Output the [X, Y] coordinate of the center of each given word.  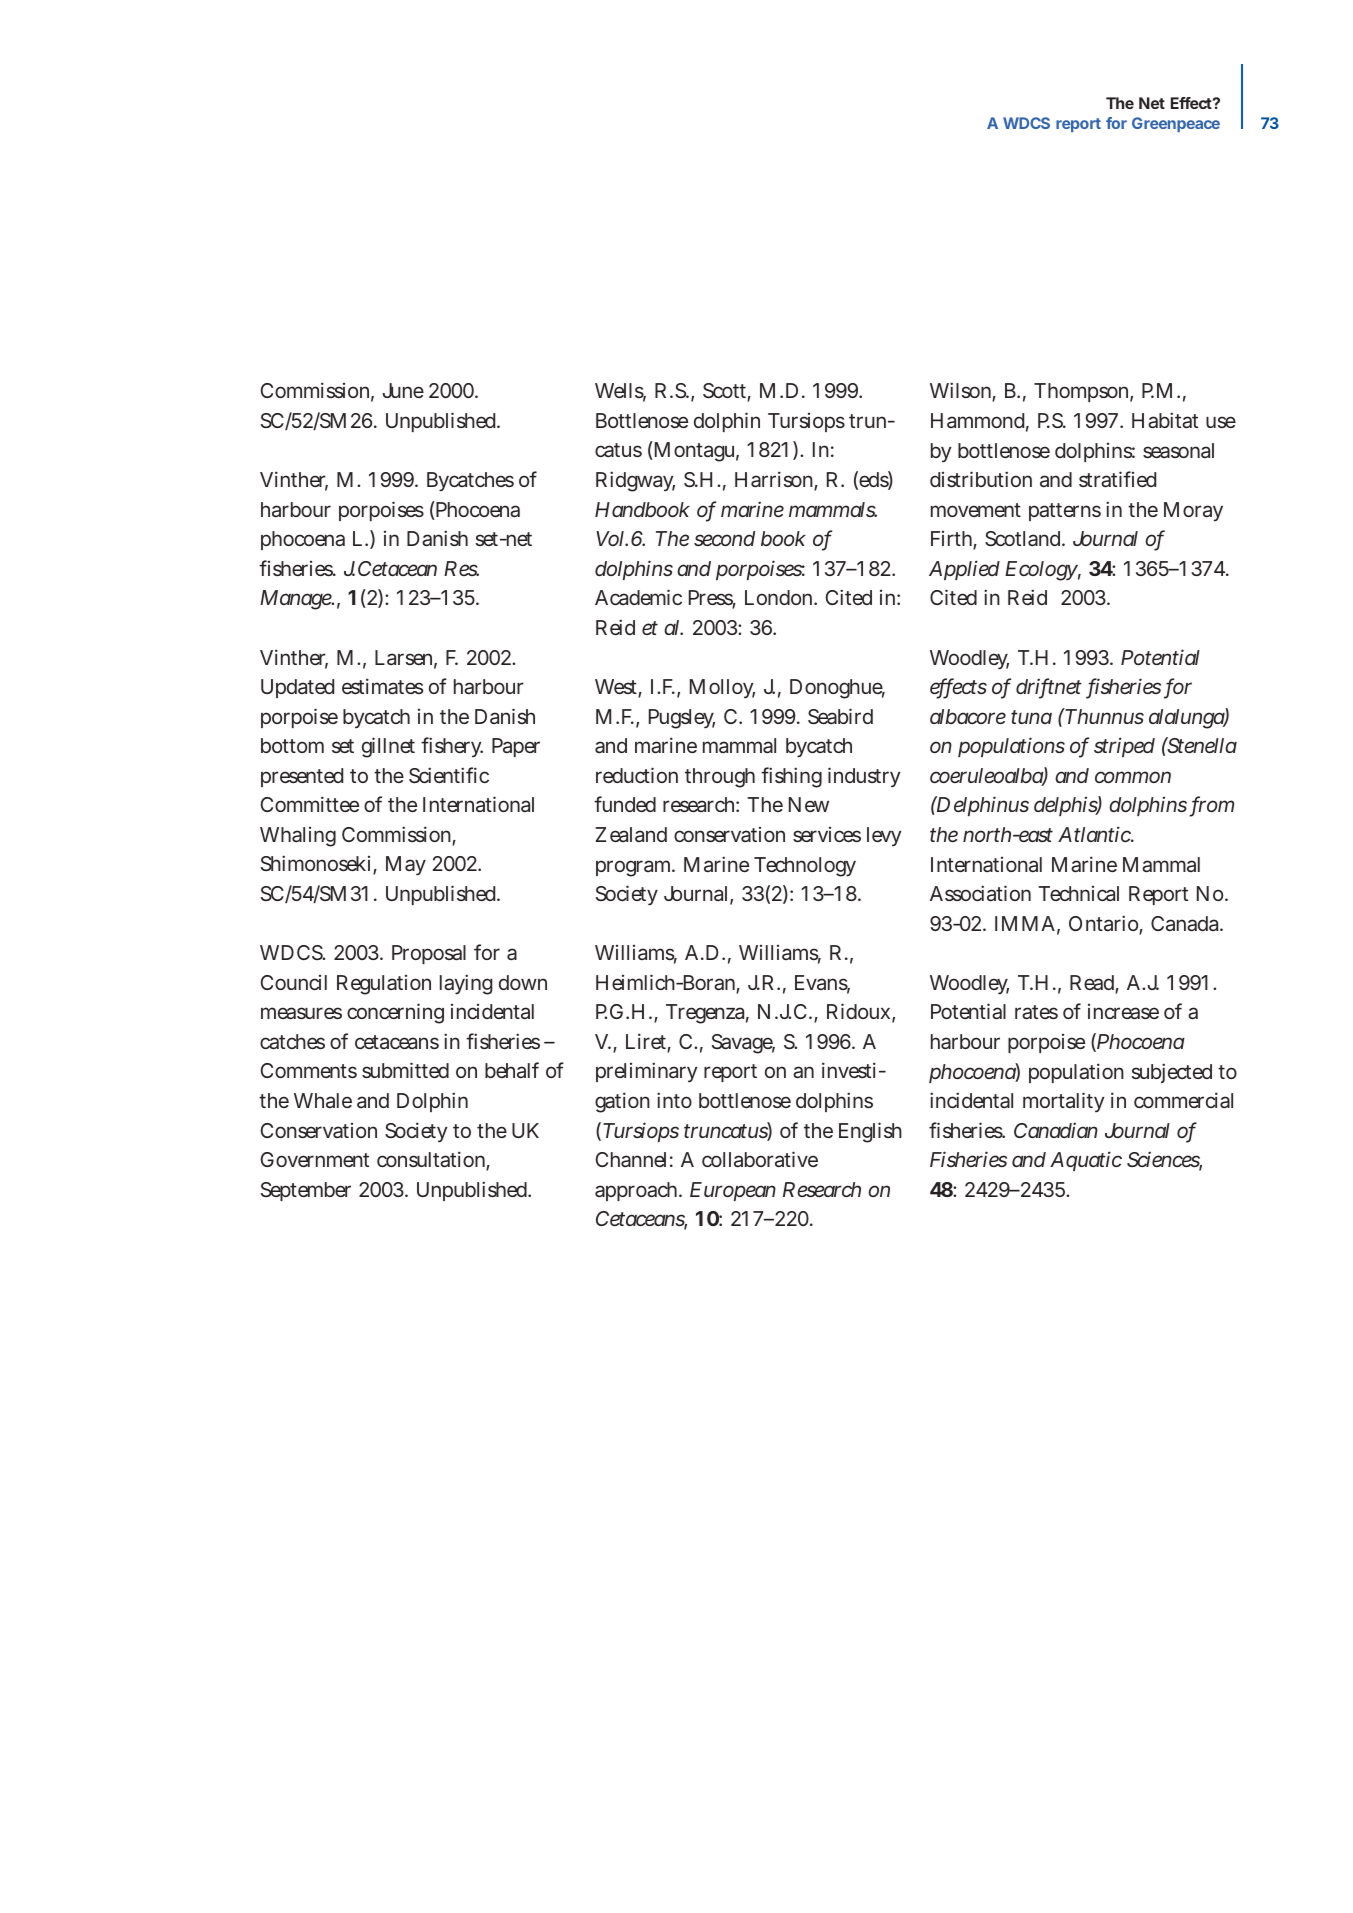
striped [1124, 747]
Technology [805, 867]
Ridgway [635, 481]
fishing [791, 777]
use [1221, 422]
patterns [1065, 512]
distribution [981, 479]
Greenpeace [1176, 124]
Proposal [429, 954]
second [724, 538]
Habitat [1165, 420]
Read [1093, 984]
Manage [296, 600]
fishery [452, 747]
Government [314, 1159]
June [403, 390]
